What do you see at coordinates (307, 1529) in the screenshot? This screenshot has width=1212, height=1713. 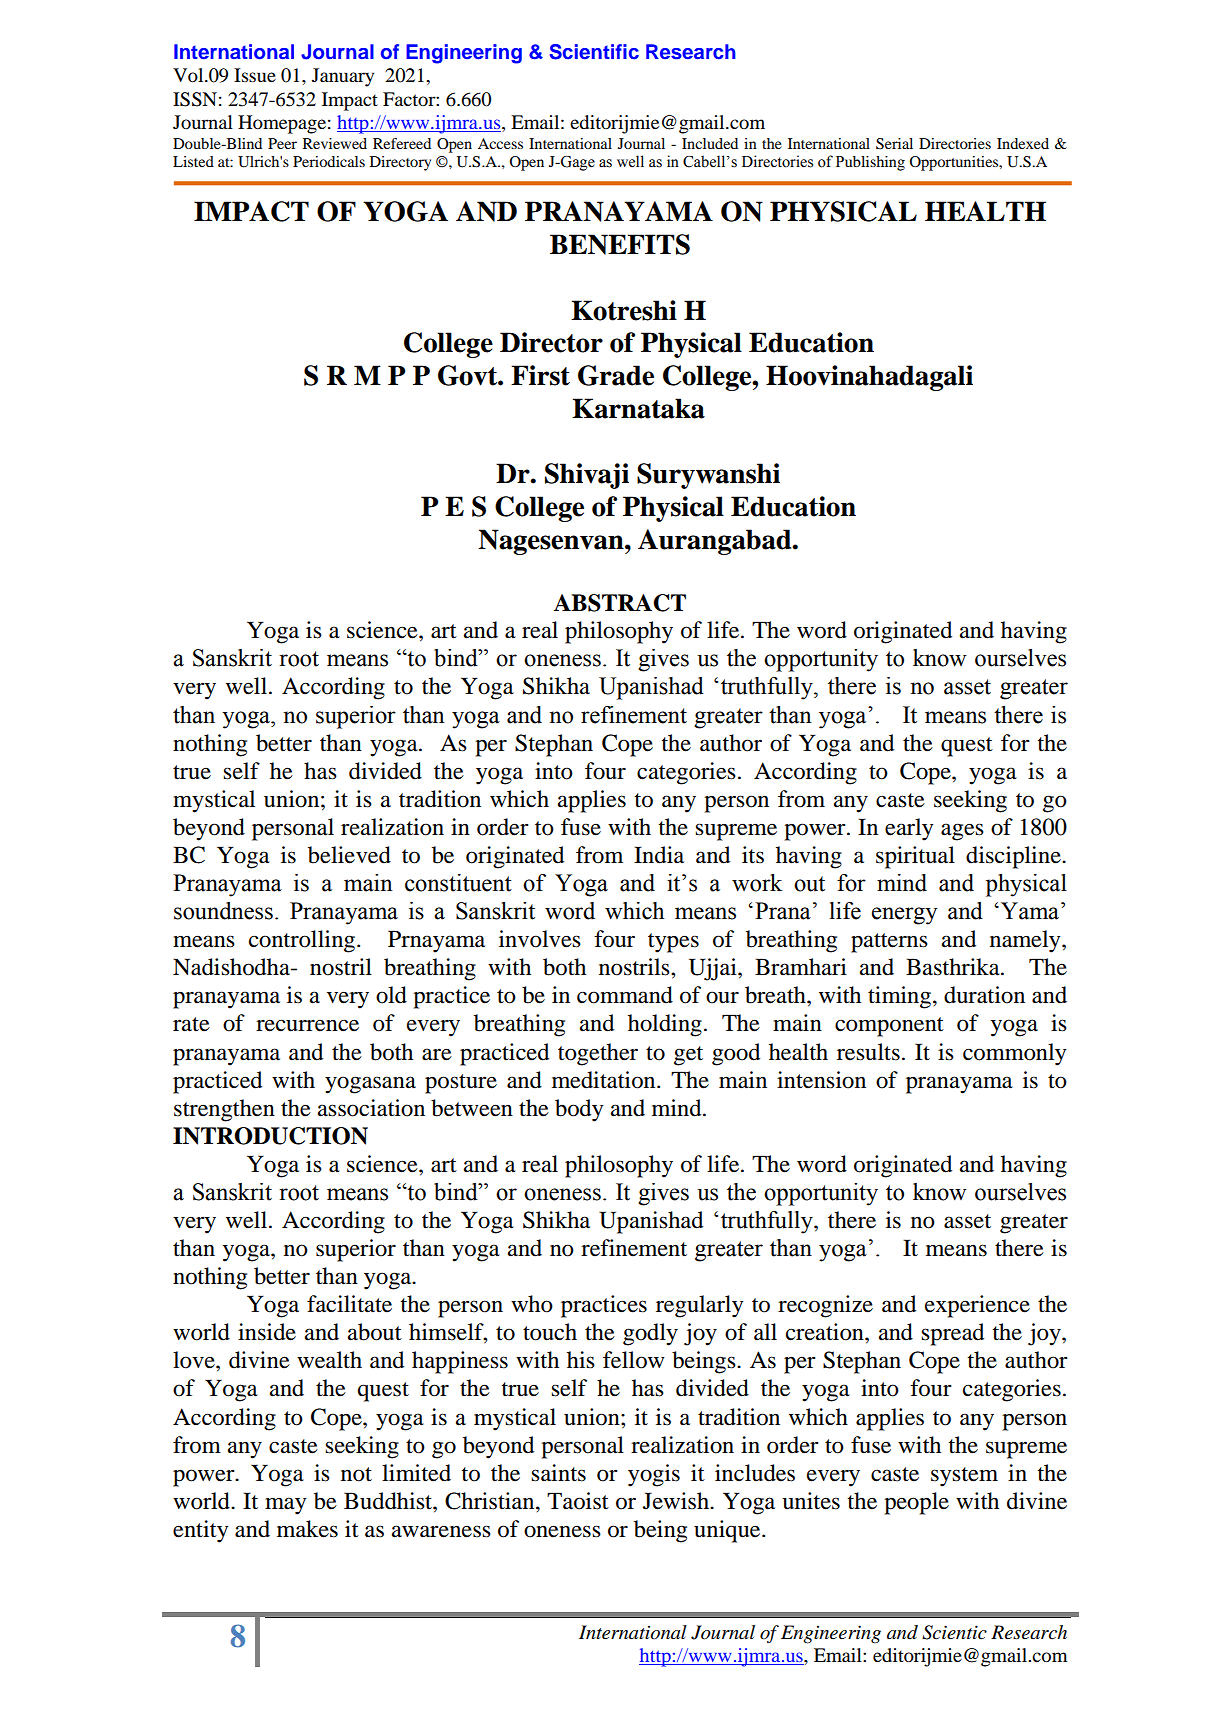 I see `makes` at bounding box center [307, 1529].
